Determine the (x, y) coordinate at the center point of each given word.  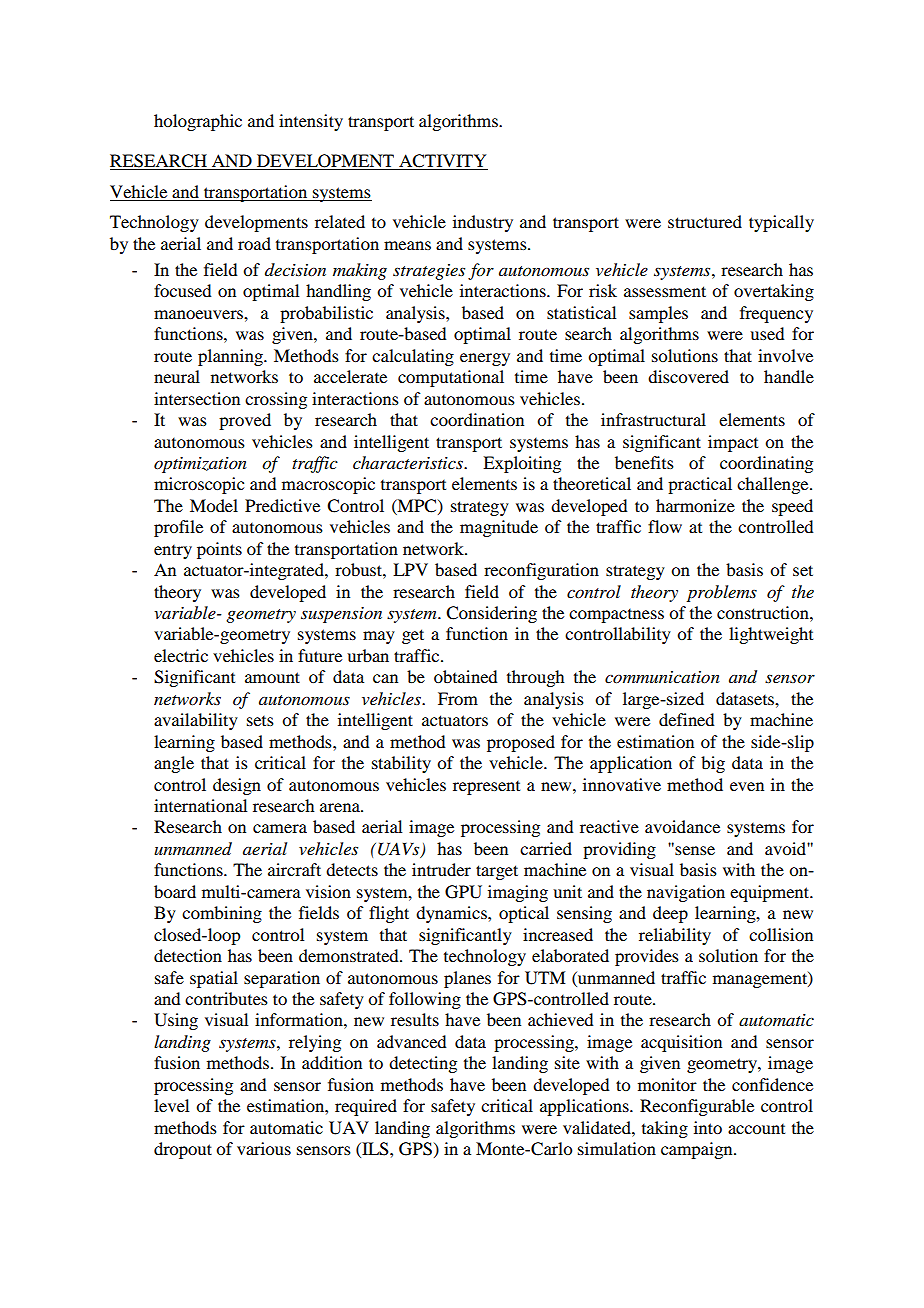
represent (486, 788)
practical (700, 485)
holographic (198, 122)
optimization (200, 465)
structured (705, 221)
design (237, 786)
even (747, 786)
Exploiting (522, 464)
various (264, 1148)
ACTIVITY (442, 162)
